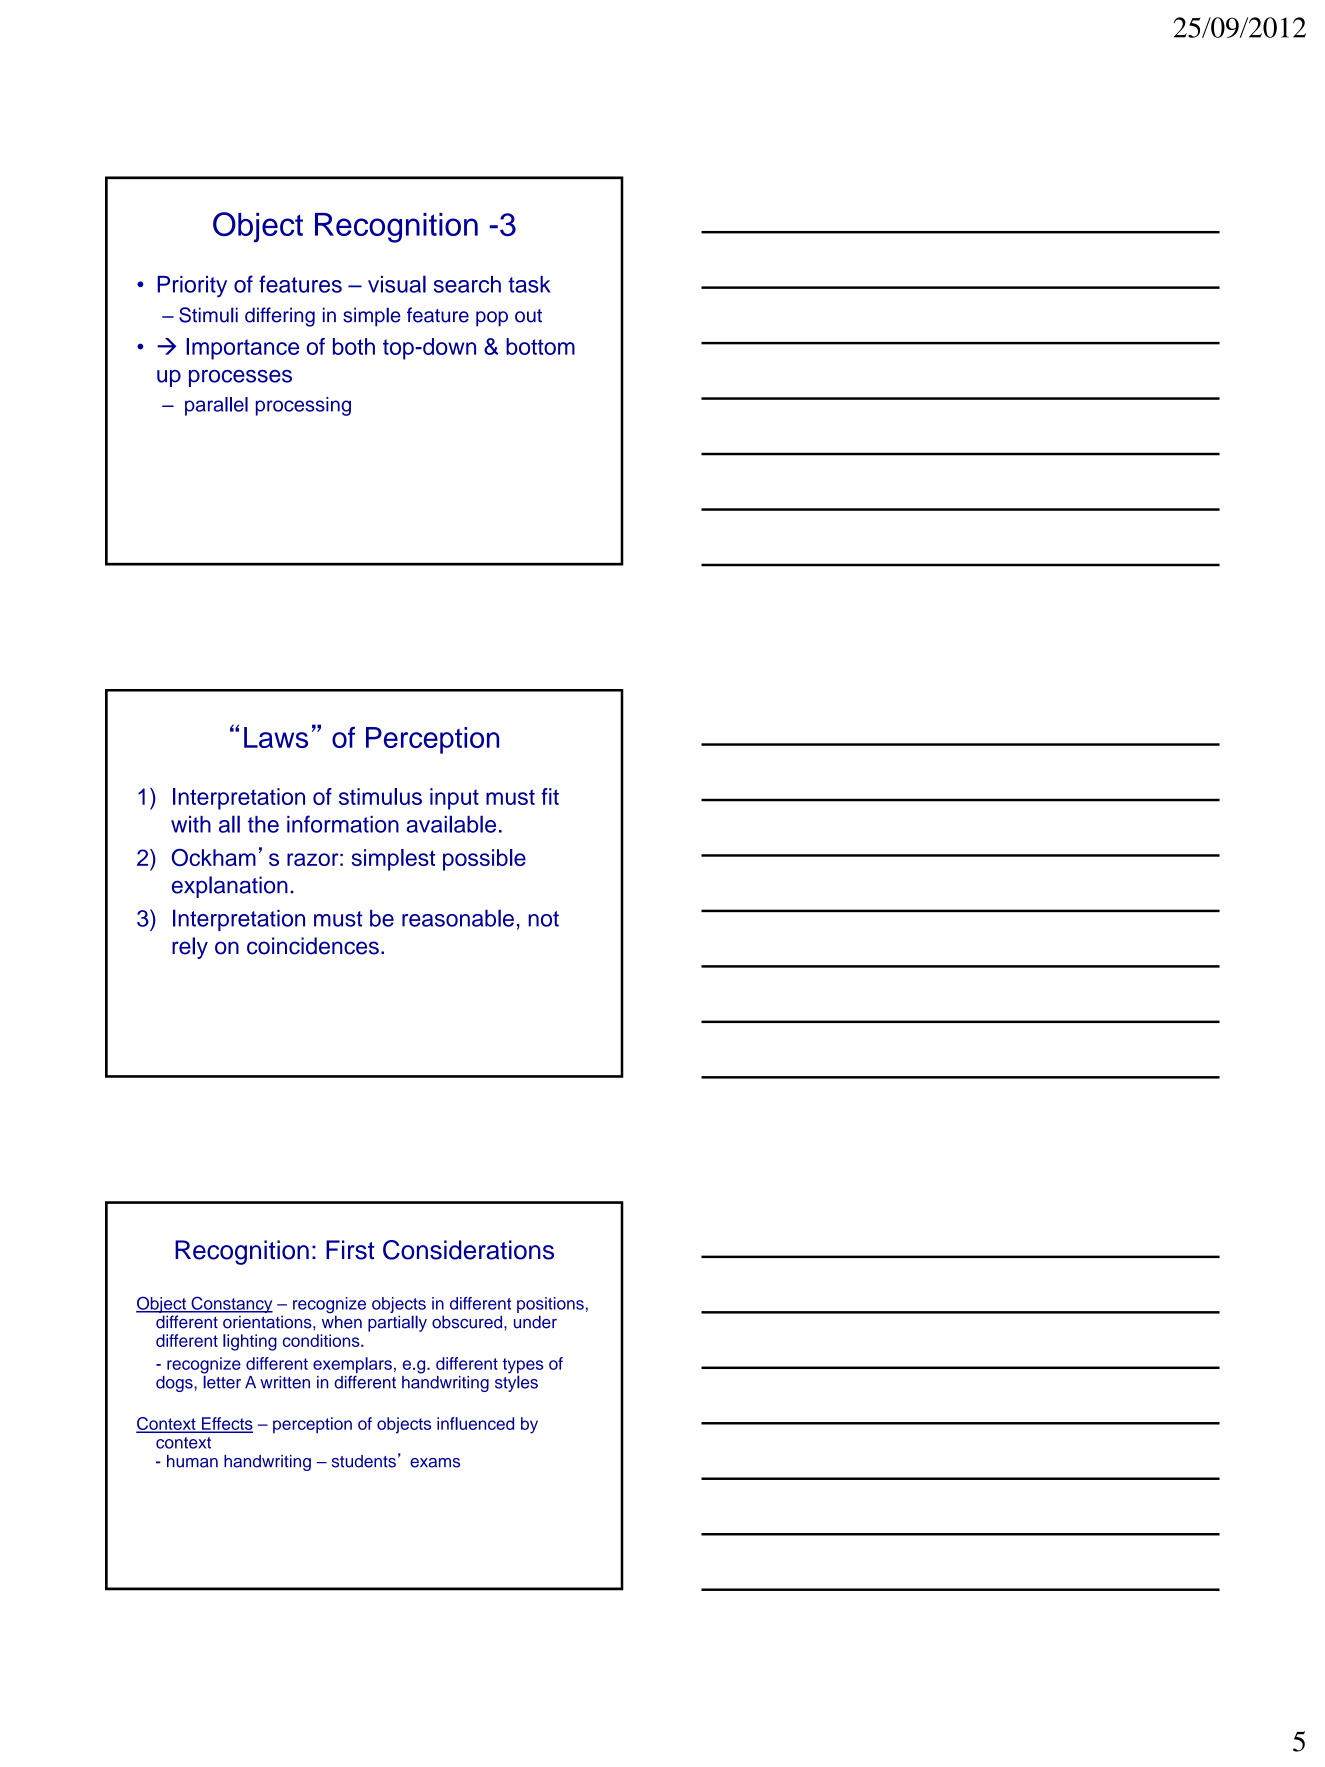 The height and width of the document is (1767, 1325). What do you see at coordinates (230, 887) in the document?
I see `explanation` at bounding box center [230, 887].
